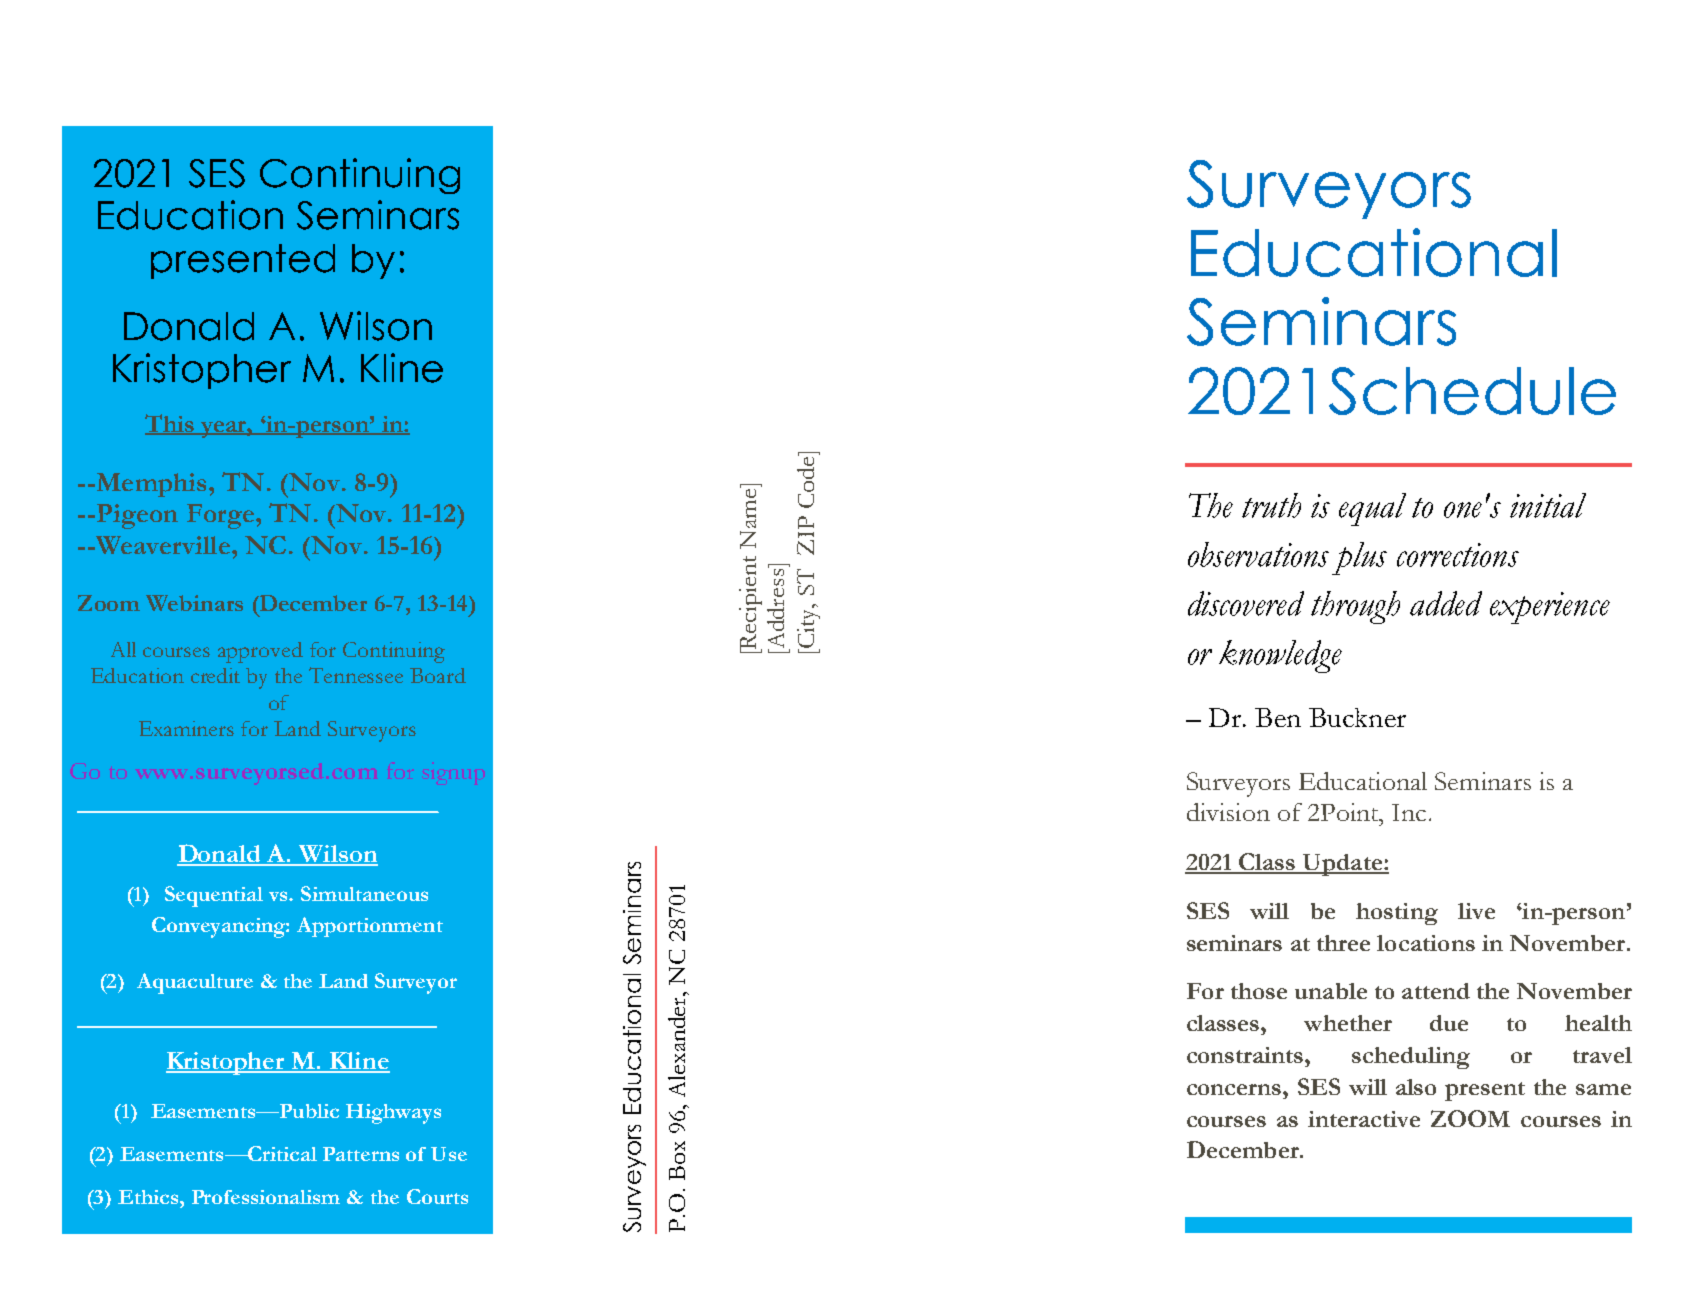  What do you see at coordinates (1364, 1119) in the screenshot?
I see `interactive` at bounding box center [1364, 1119].
